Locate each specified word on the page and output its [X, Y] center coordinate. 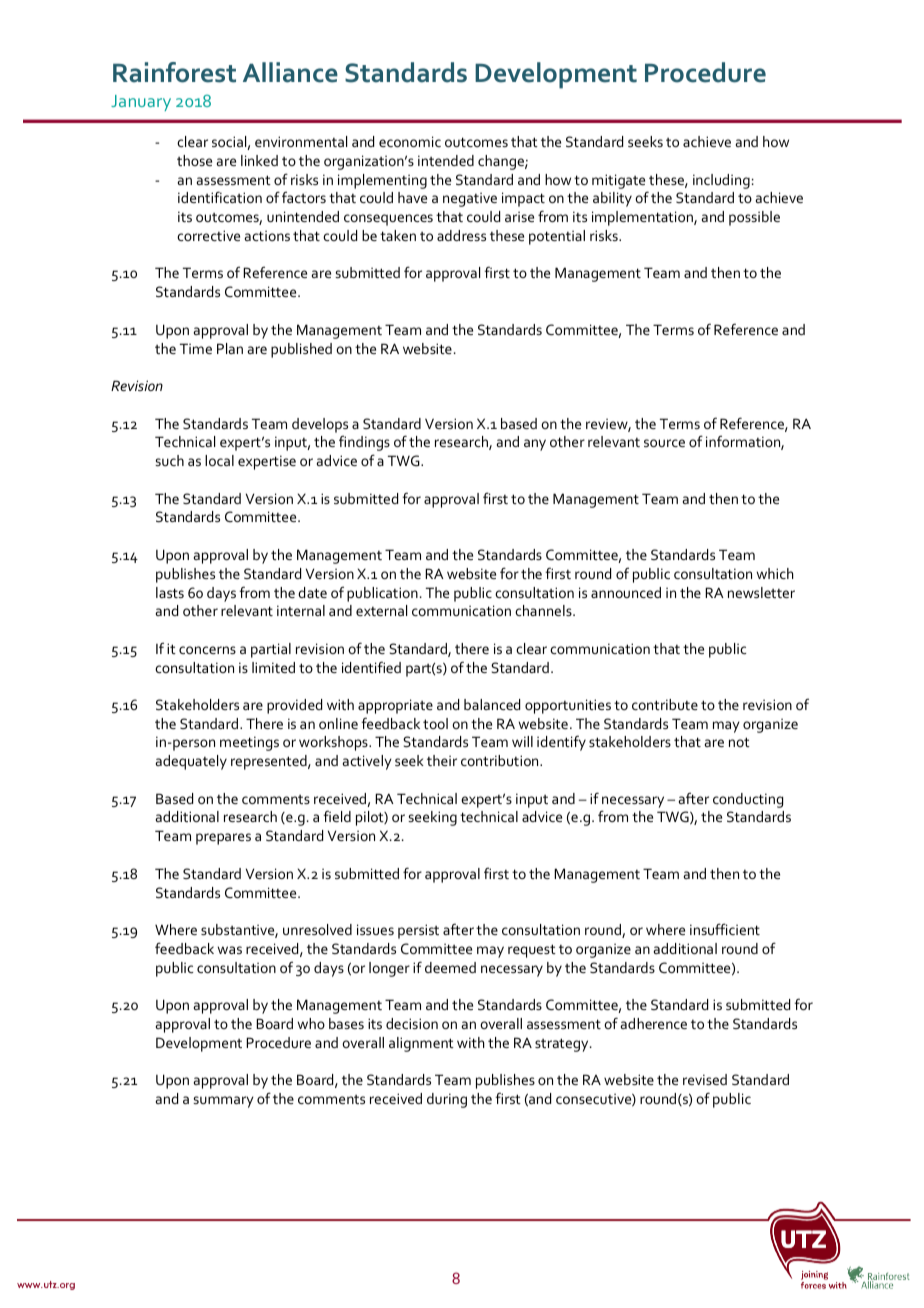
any [535, 445]
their [442, 760]
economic [410, 141]
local [219, 460]
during [447, 1100]
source [664, 443]
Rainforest [174, 72]
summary [223, 1102]
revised [705, 1079]
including [721, 181]
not [739, 742]
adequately [191, 762]
